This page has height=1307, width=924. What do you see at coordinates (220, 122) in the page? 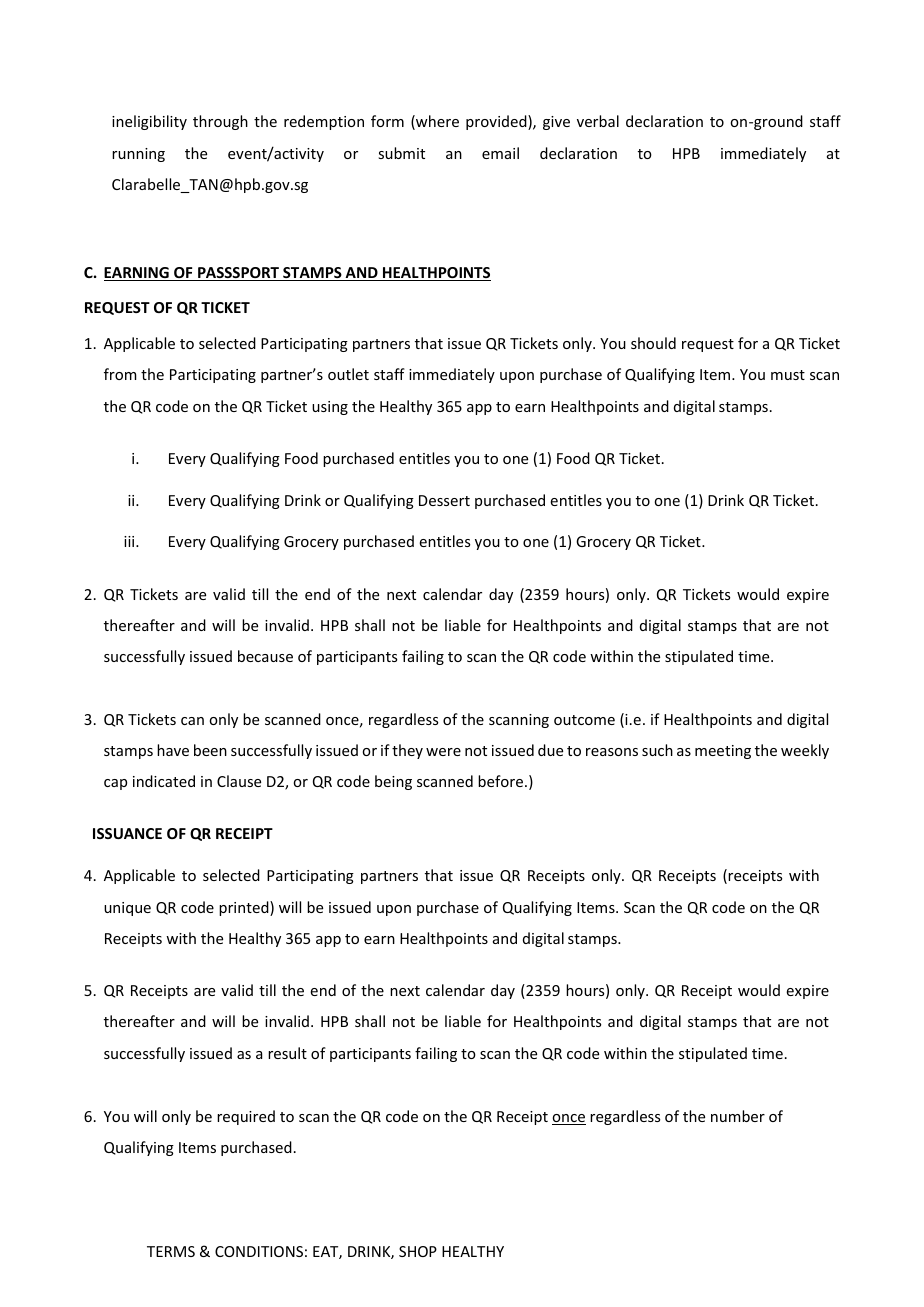
I see `through` at bounding box center [220, 122].
